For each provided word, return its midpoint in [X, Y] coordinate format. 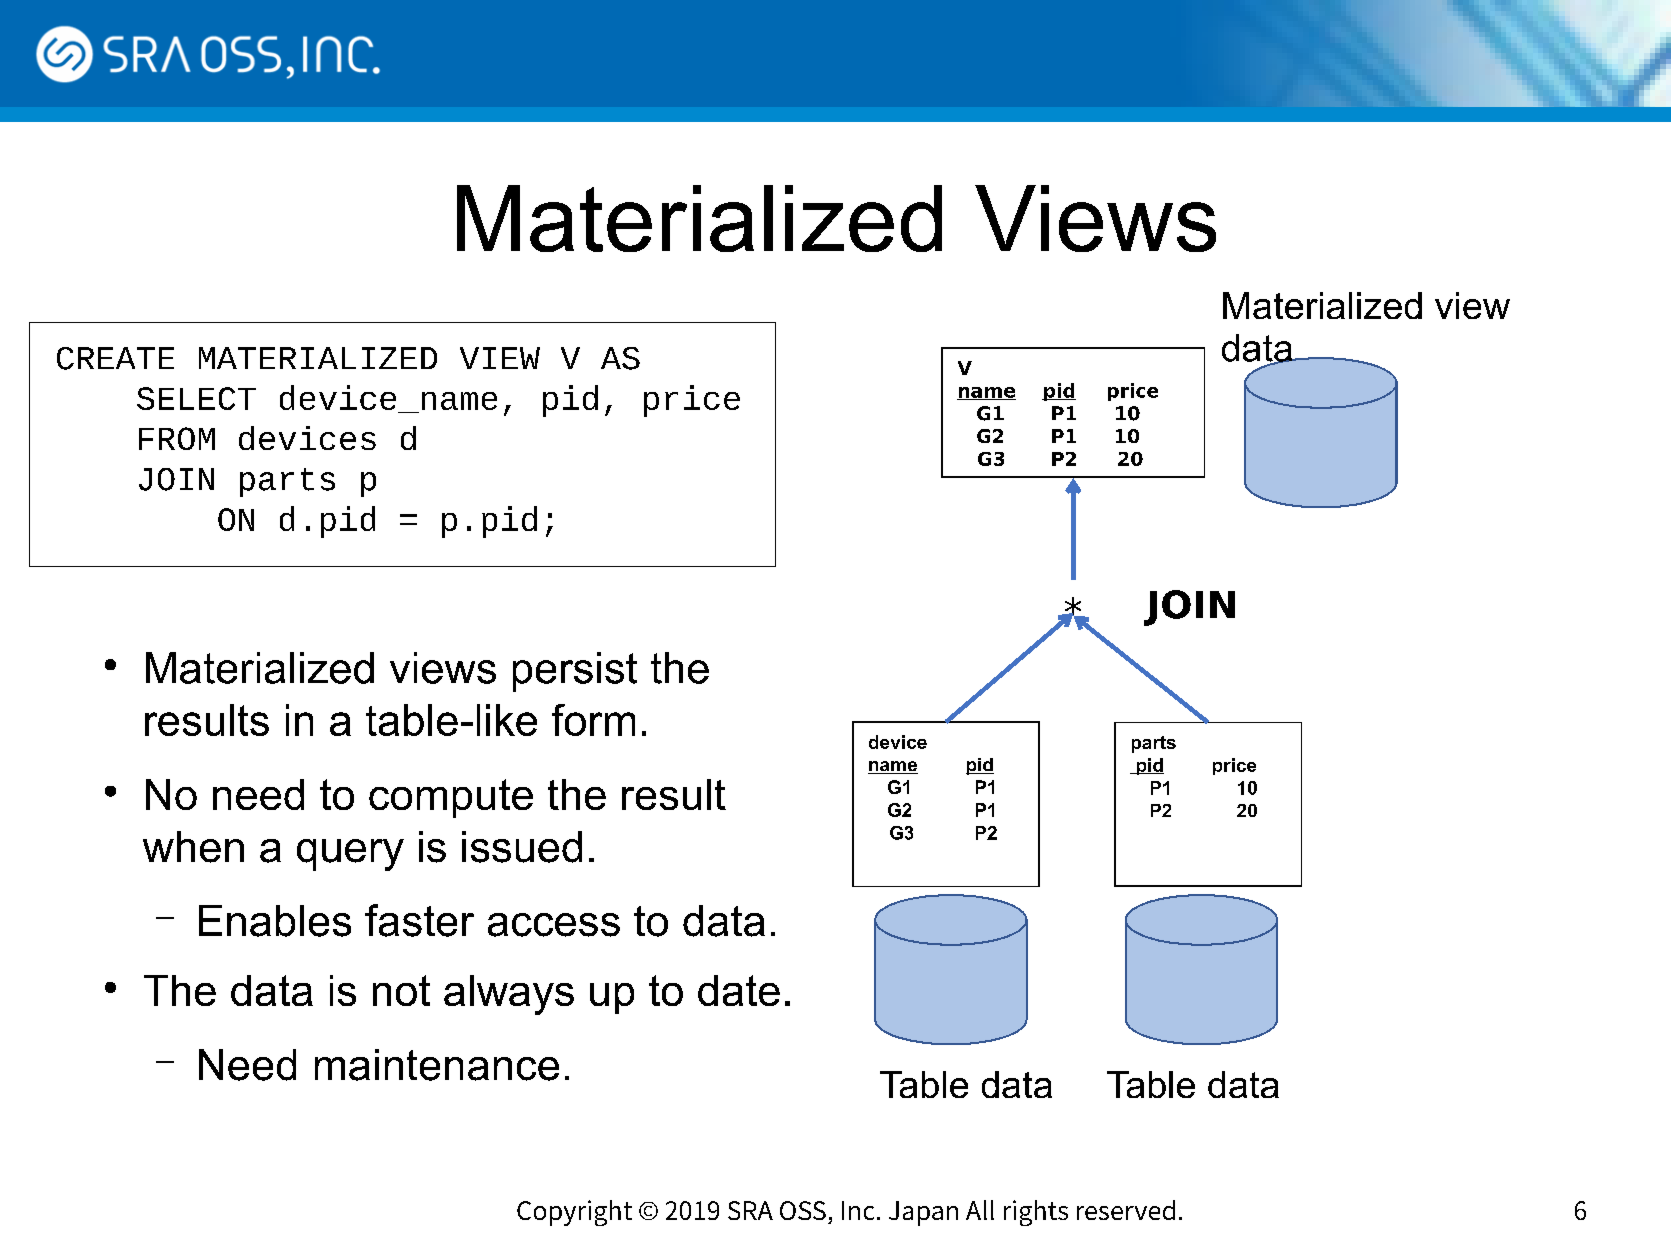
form [593, 720]
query [350, 855]
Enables [275, 921]
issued [522, 847]
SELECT [196, 398]
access [554, 925]
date [739, 990]
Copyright [574, 1213]
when [193, 847]
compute [451, 798]
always [509, 995]
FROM [177, 438]
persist [575, 672]
